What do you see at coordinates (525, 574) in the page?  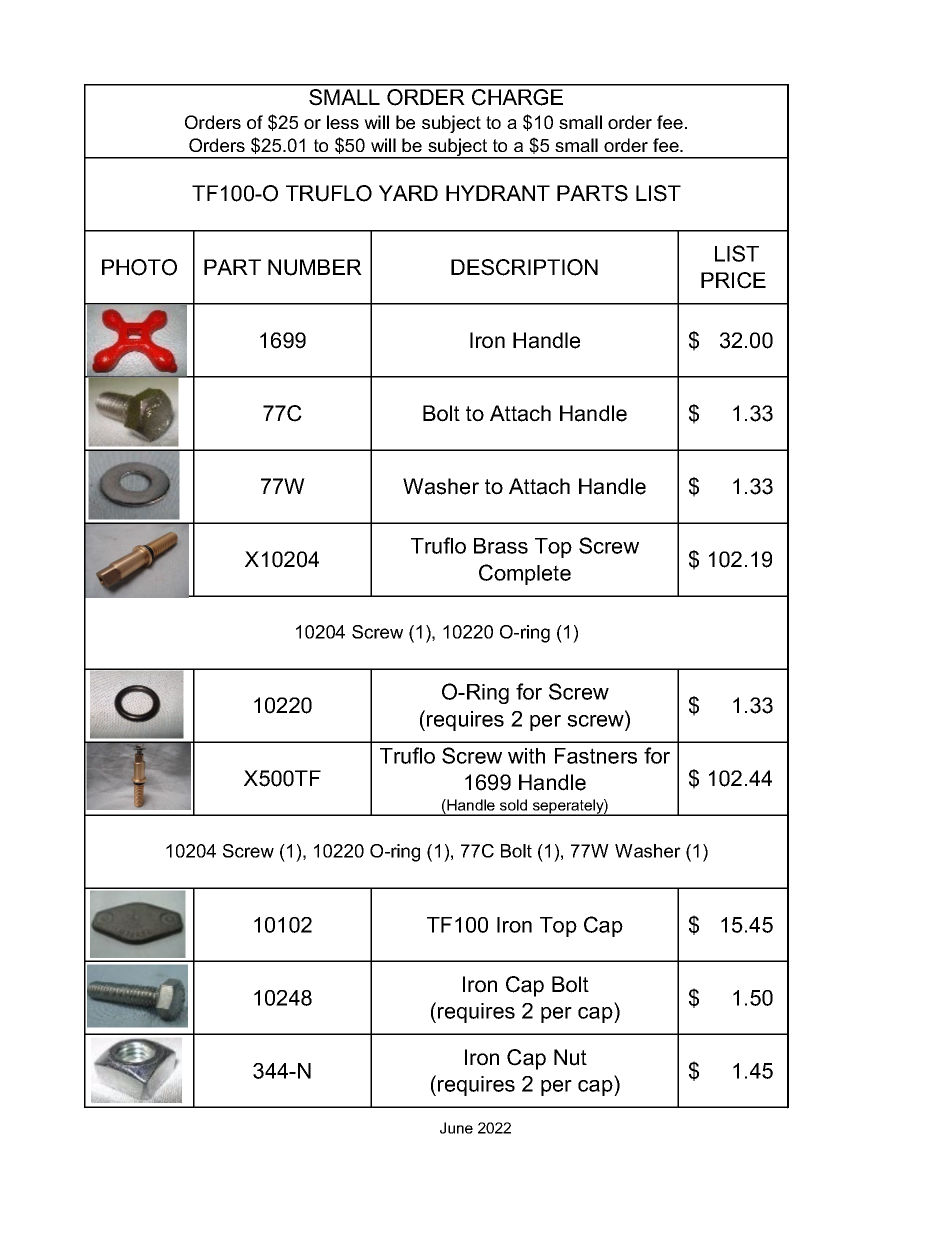 I see `Complete` at bounding box center [525, 574].
